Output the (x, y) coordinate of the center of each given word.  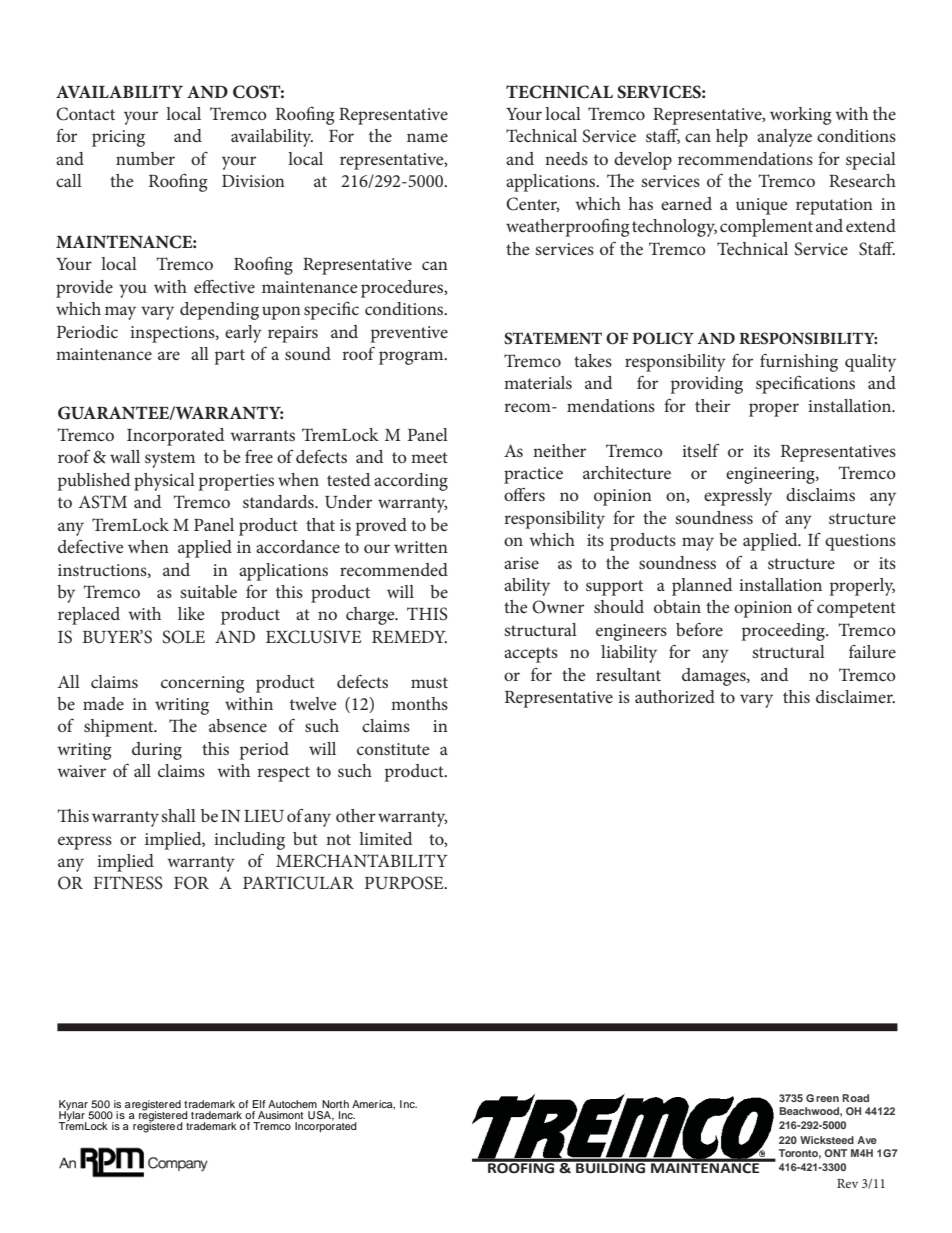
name (427, 137)
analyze (784, 138)
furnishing (799, 362)
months (419, 703)
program (412, 358)
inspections (173, 334)
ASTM (103, 502)
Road (855, 1098)
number (145, 158)
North (335, 1104)
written (421, 547)
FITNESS (128, 883)
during (157, 751)
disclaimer (855, 696)
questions (860, 542)
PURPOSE (405, 883)
